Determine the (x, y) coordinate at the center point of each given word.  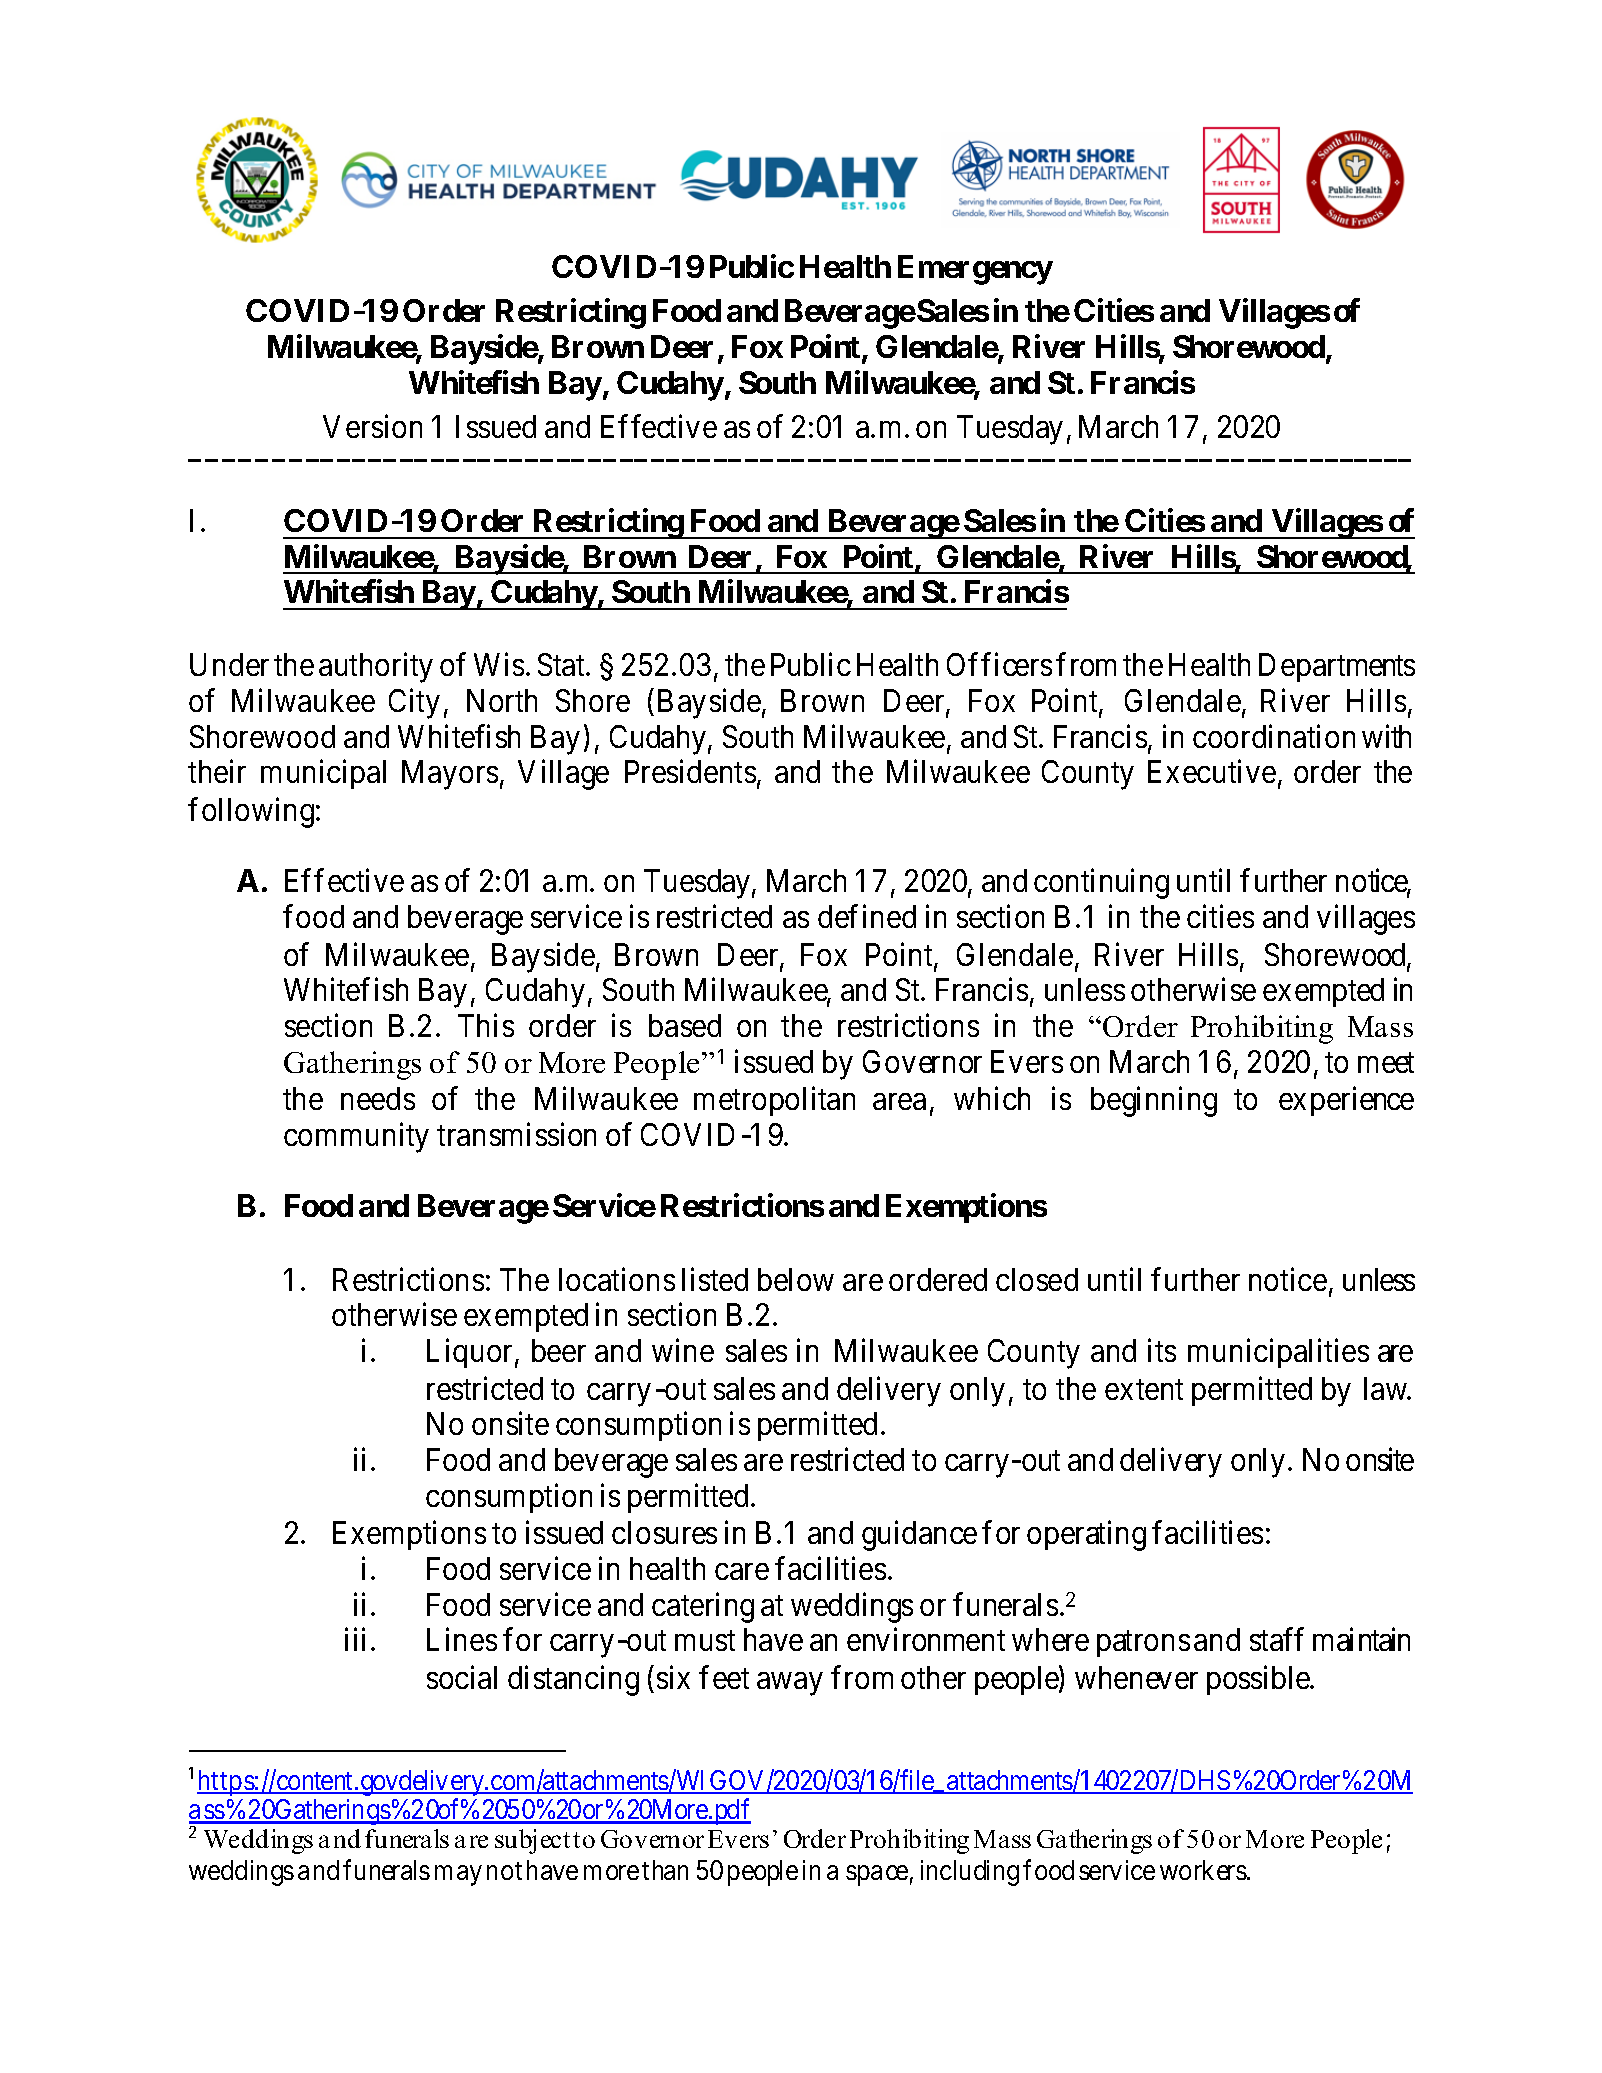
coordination (1274, 736)
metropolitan (774, 1101)
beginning (1154, 1102)
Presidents (690, 771)
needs (378, 1098)
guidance (919, 1536)
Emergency (975, 270)
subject (532, 1841)
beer (559, 1350)
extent (1144, 1389)
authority (376, 668)
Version (372, 426)
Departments (1337, 668)
